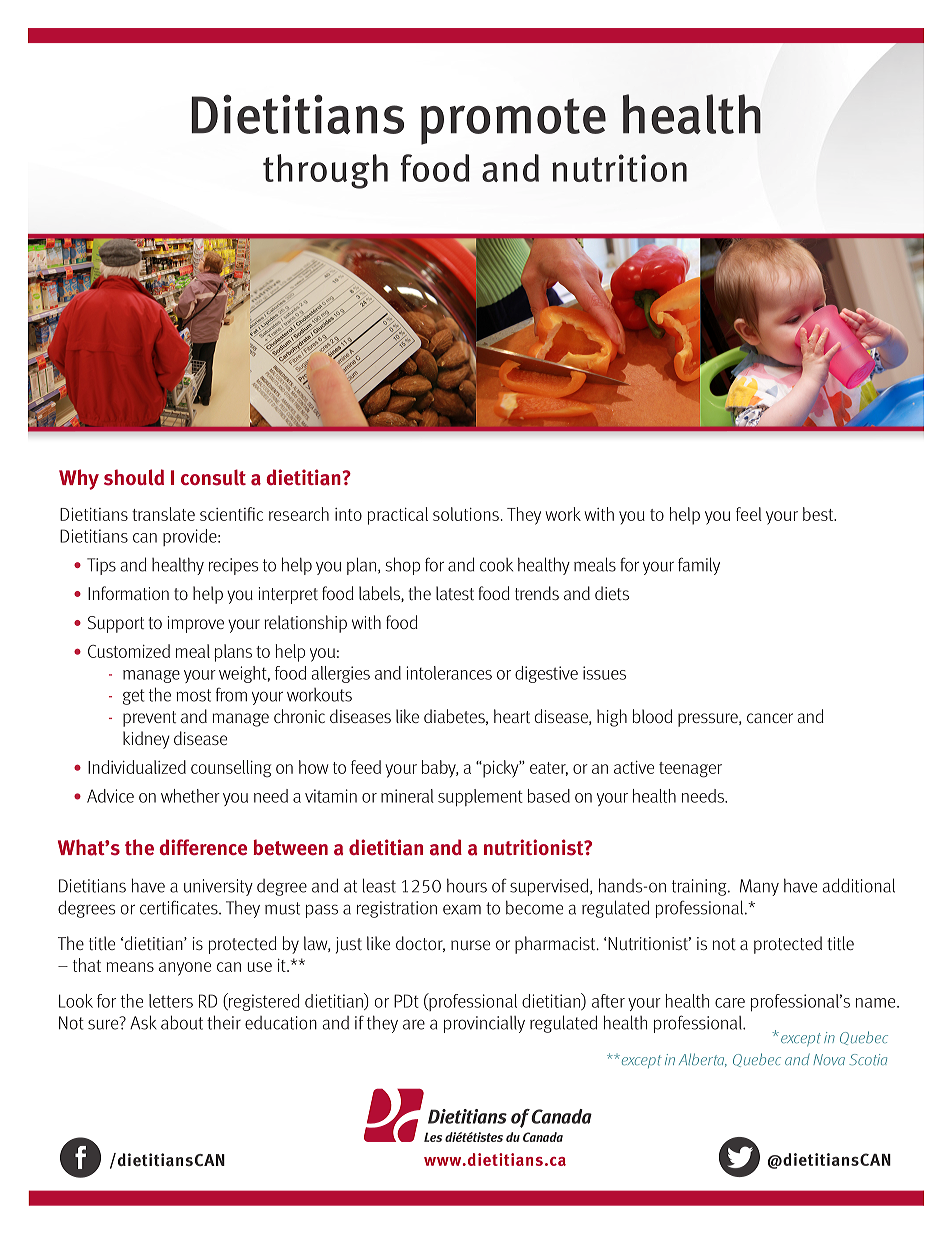 The image size is (952, 1233). I want to click on feel, so click(749, 514).
